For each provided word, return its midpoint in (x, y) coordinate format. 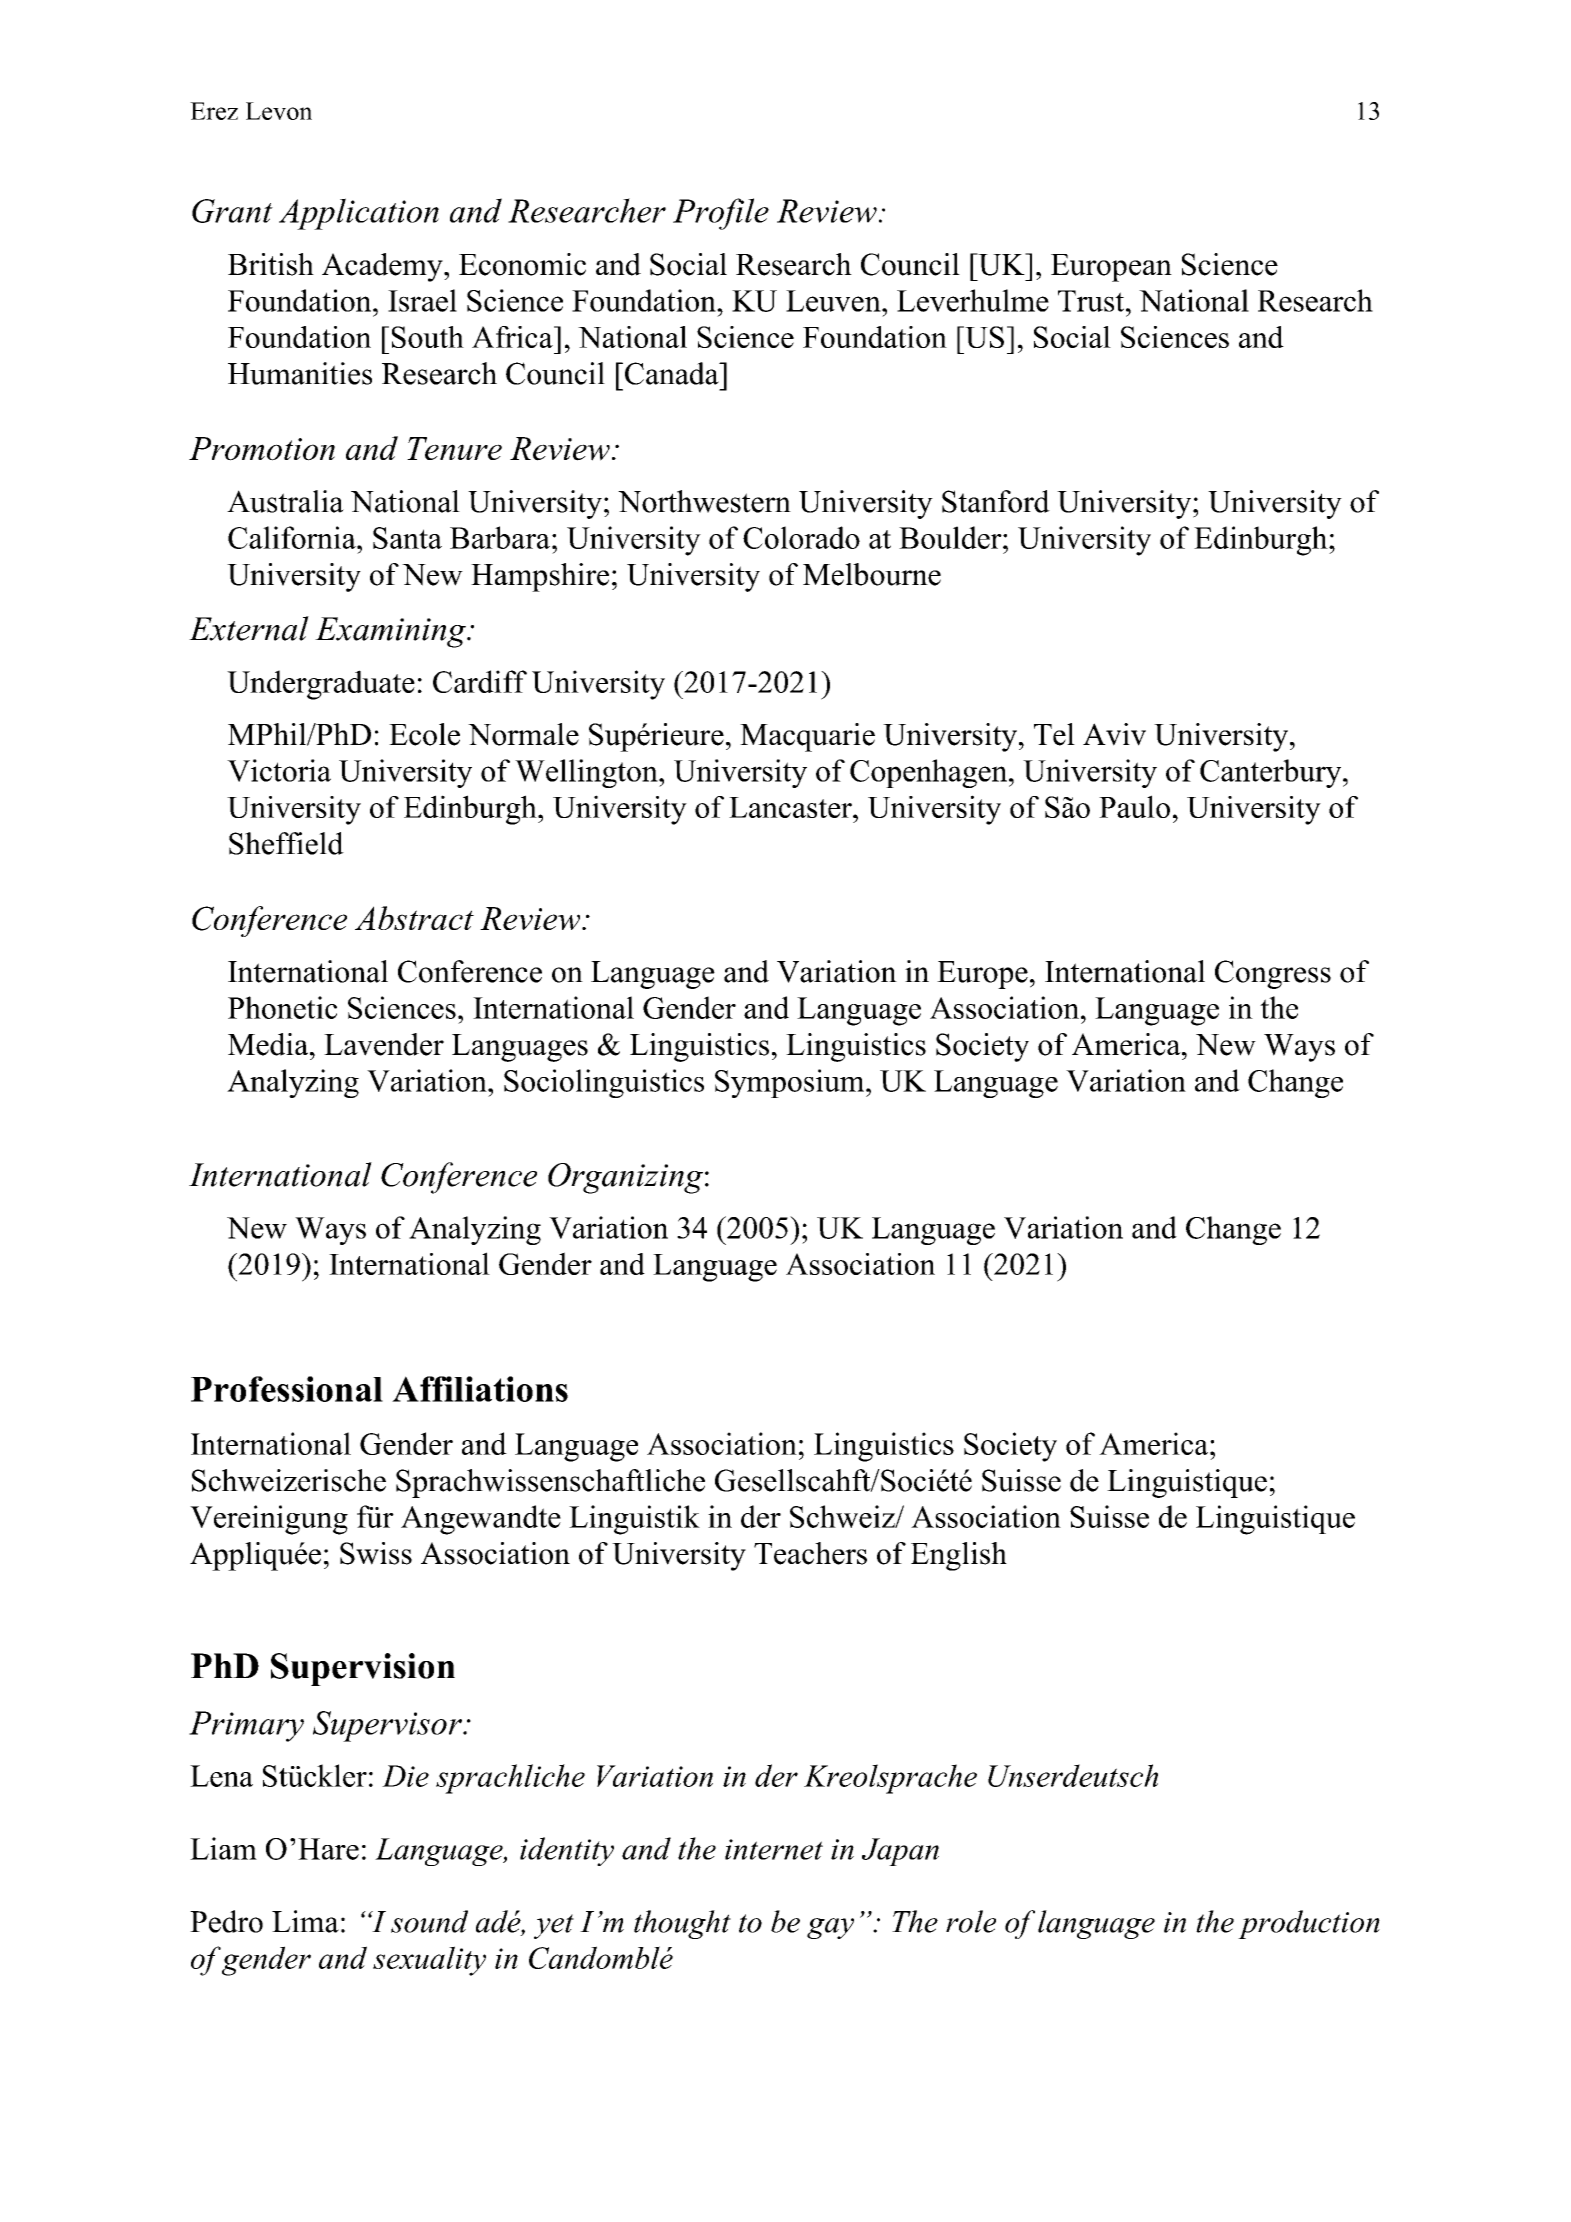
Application (359, 214)
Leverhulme (973, 300)
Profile (721, 214)
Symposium (791, 1083)
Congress (1273, 974)
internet (774, 1849)
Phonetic (282, 1007)
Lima (305, 1921)
